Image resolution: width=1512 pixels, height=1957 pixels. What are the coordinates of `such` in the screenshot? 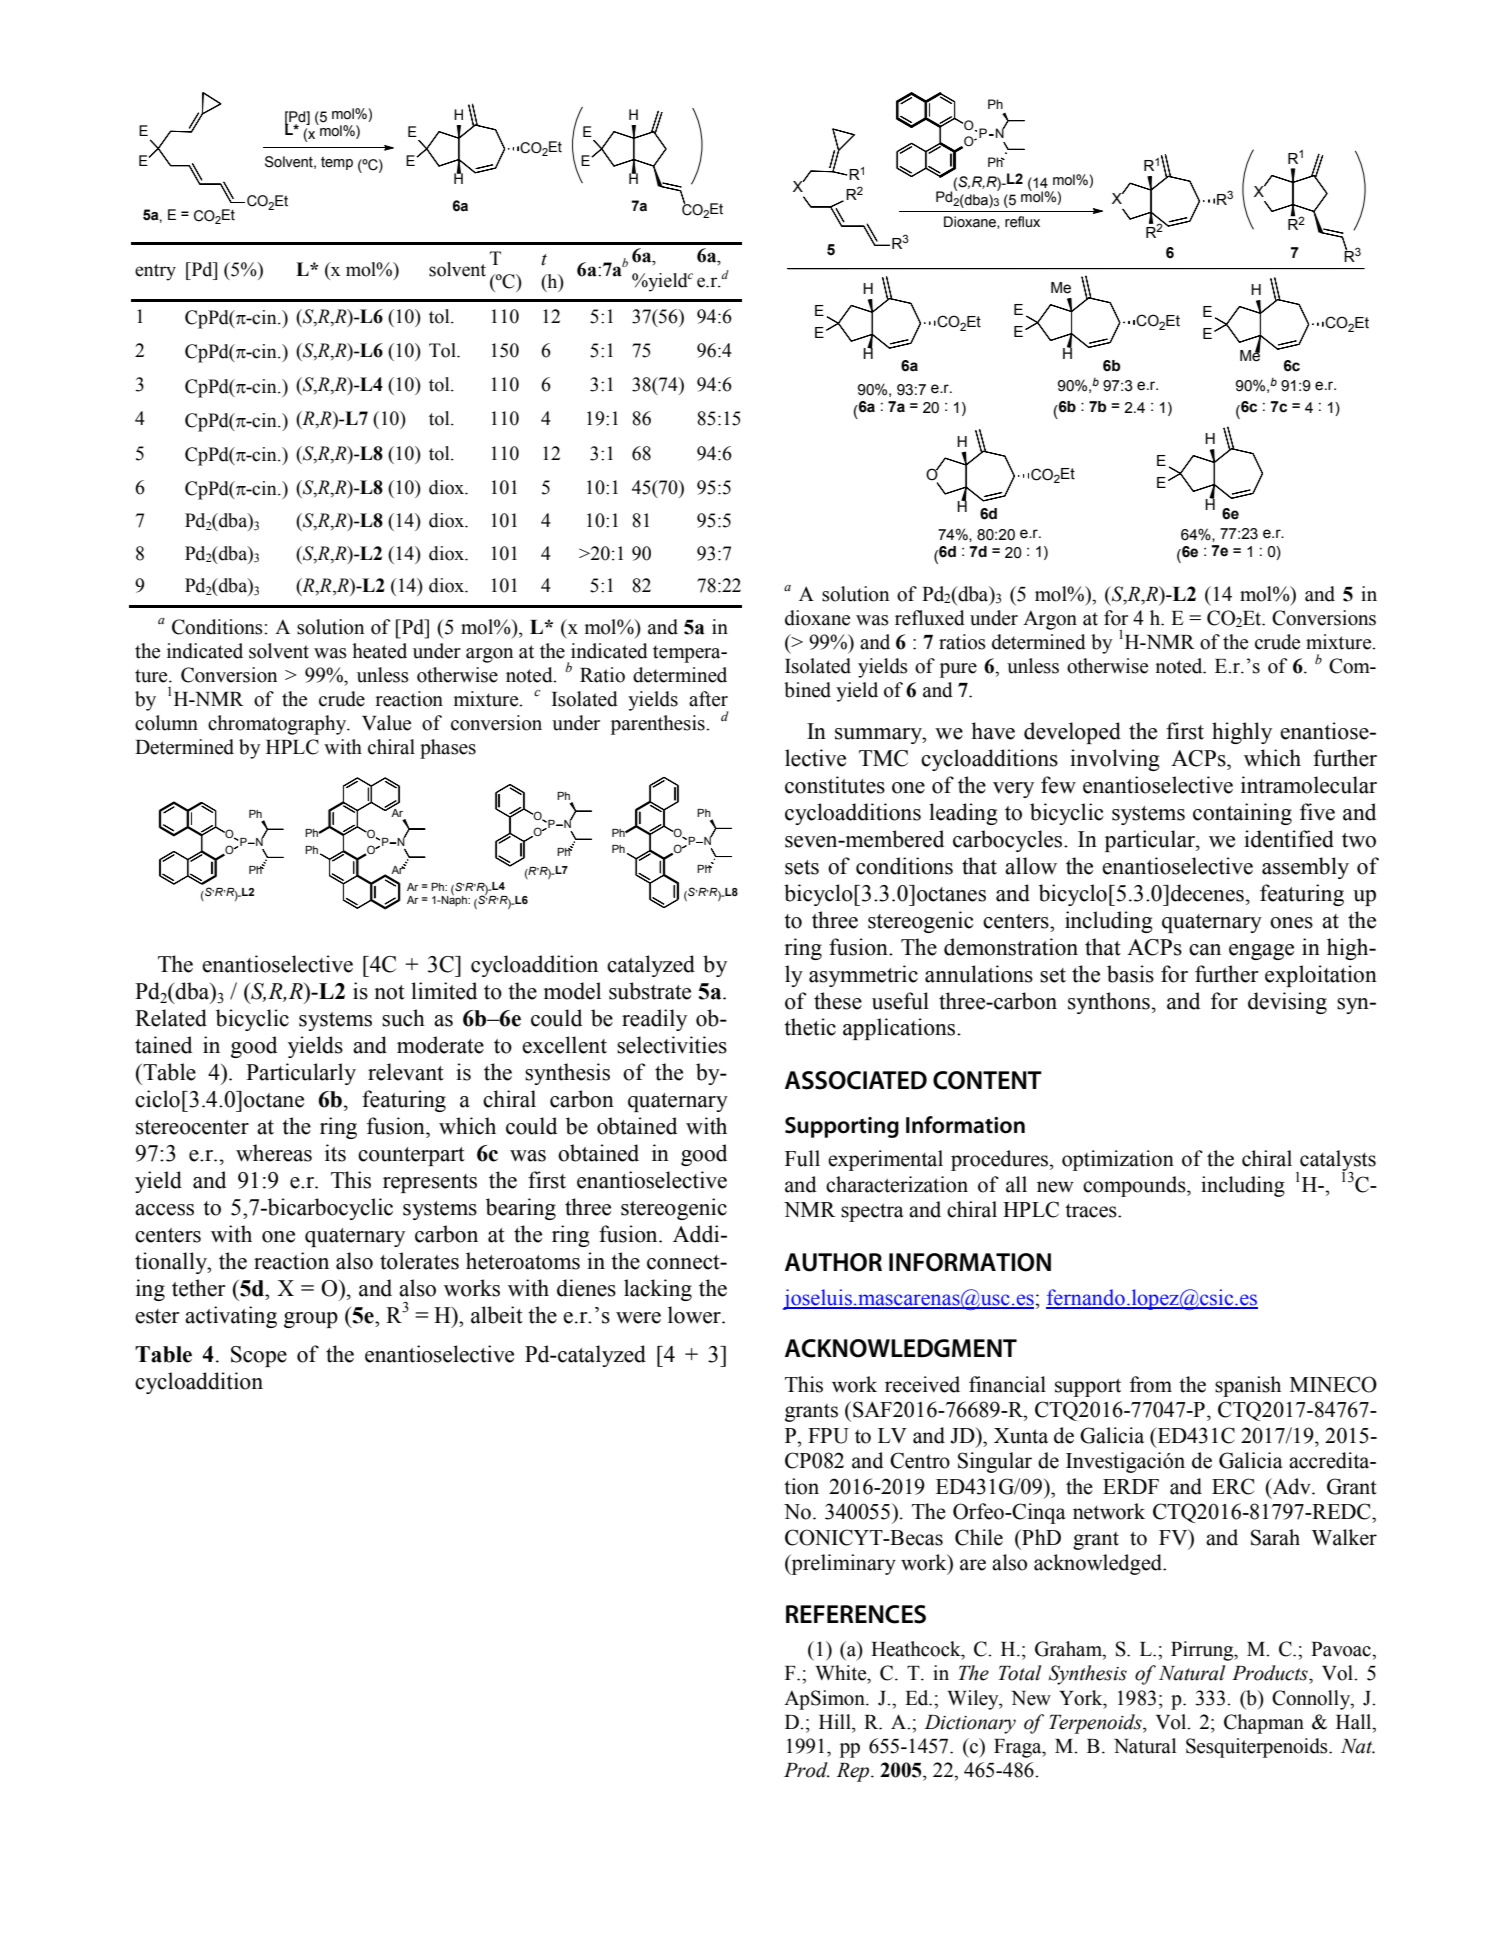 It's located at (403, 1018).
